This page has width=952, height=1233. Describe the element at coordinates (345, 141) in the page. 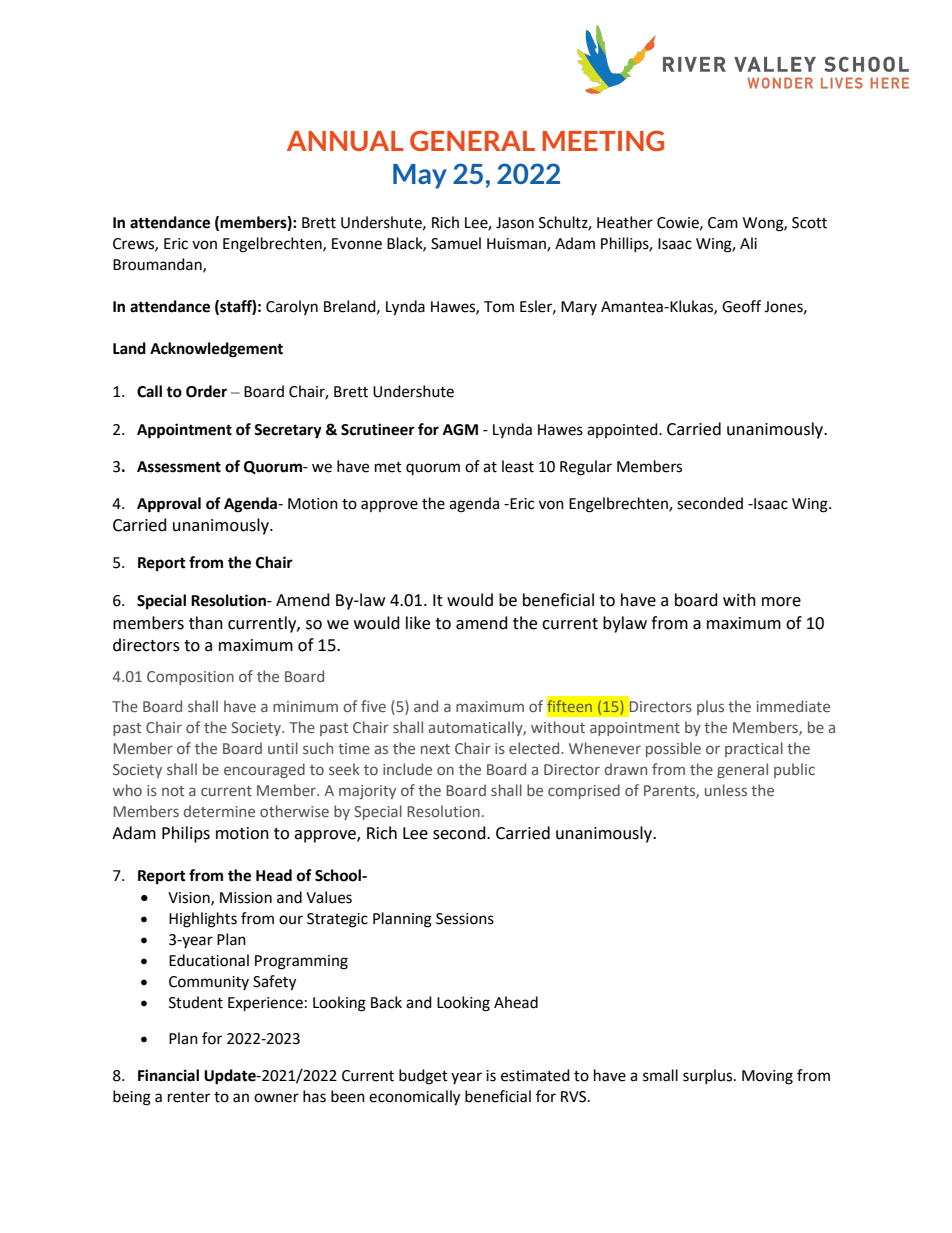

I see `ANNUAL` at that location.
